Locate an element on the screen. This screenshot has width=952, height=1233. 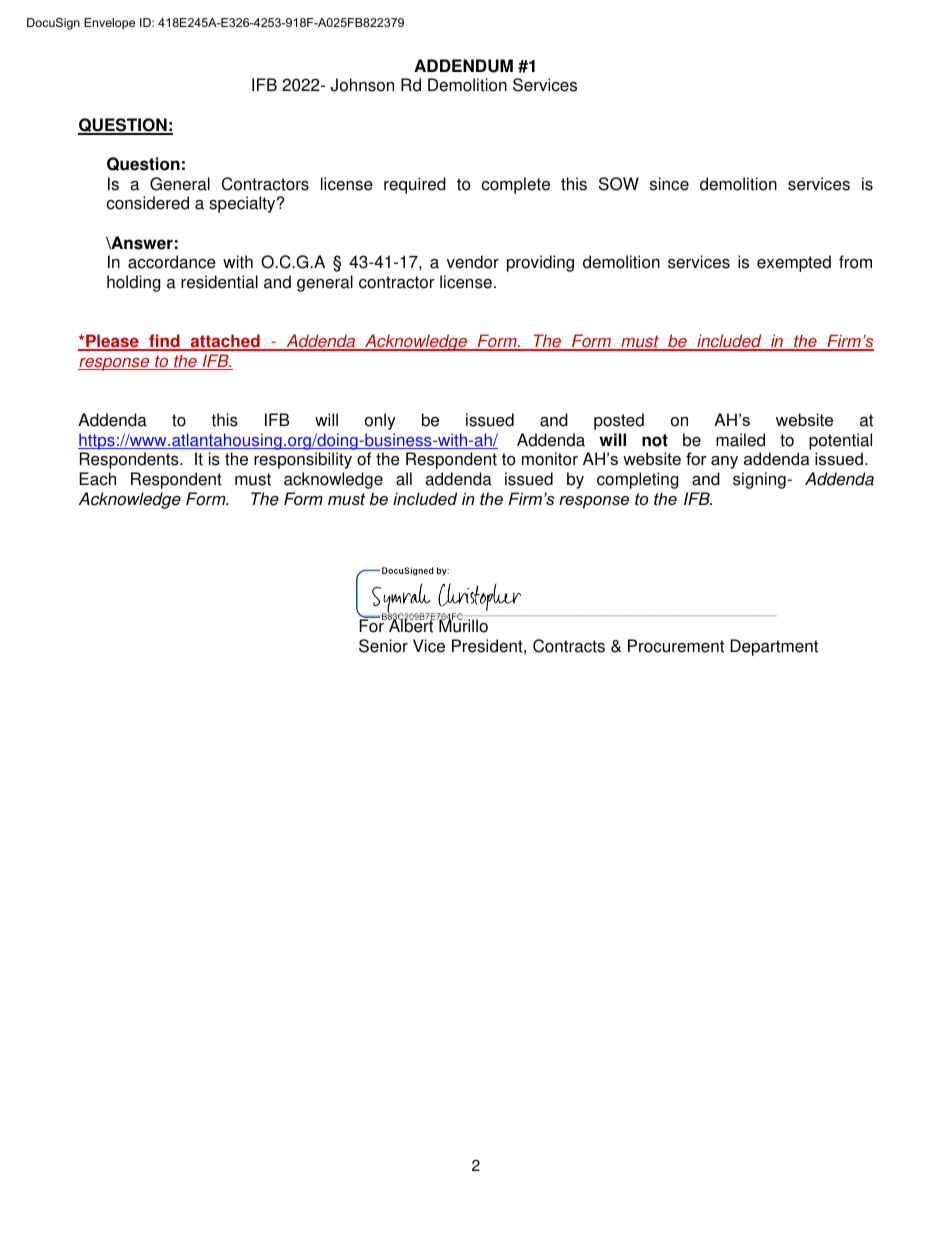
monitor is located at coordinates (550, 459).
